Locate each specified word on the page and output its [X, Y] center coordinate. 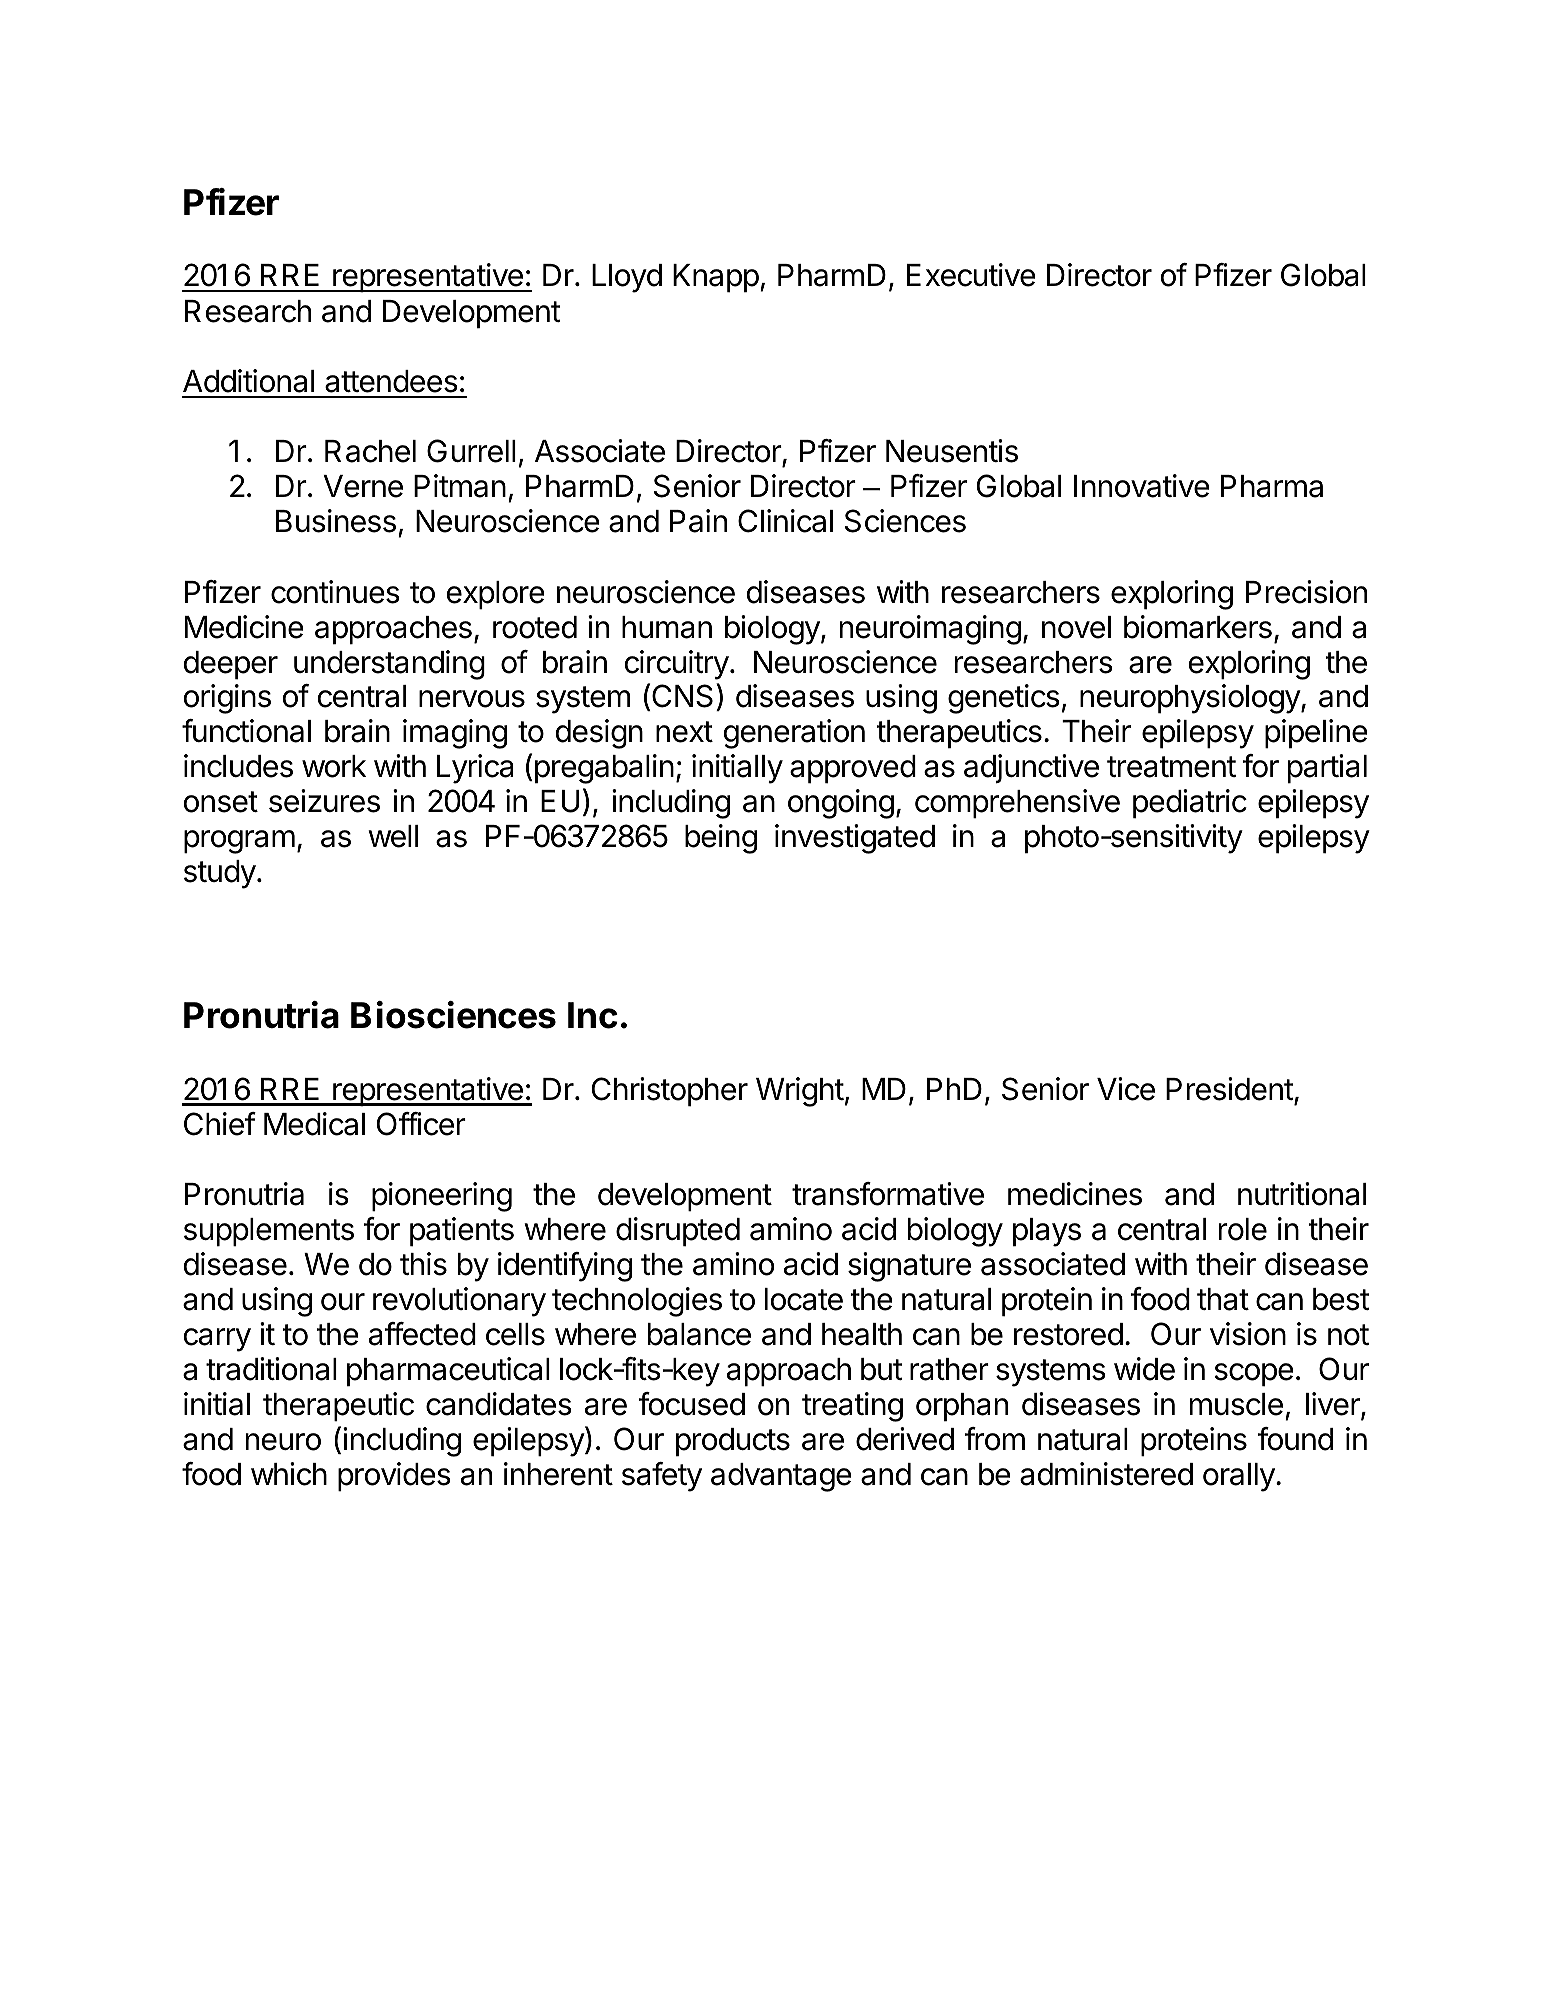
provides [394, 1477]
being [721, 839]
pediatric [1190, 804]
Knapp [716, 278]
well [393, 836]
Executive [971, 275]
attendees [391, 381]
